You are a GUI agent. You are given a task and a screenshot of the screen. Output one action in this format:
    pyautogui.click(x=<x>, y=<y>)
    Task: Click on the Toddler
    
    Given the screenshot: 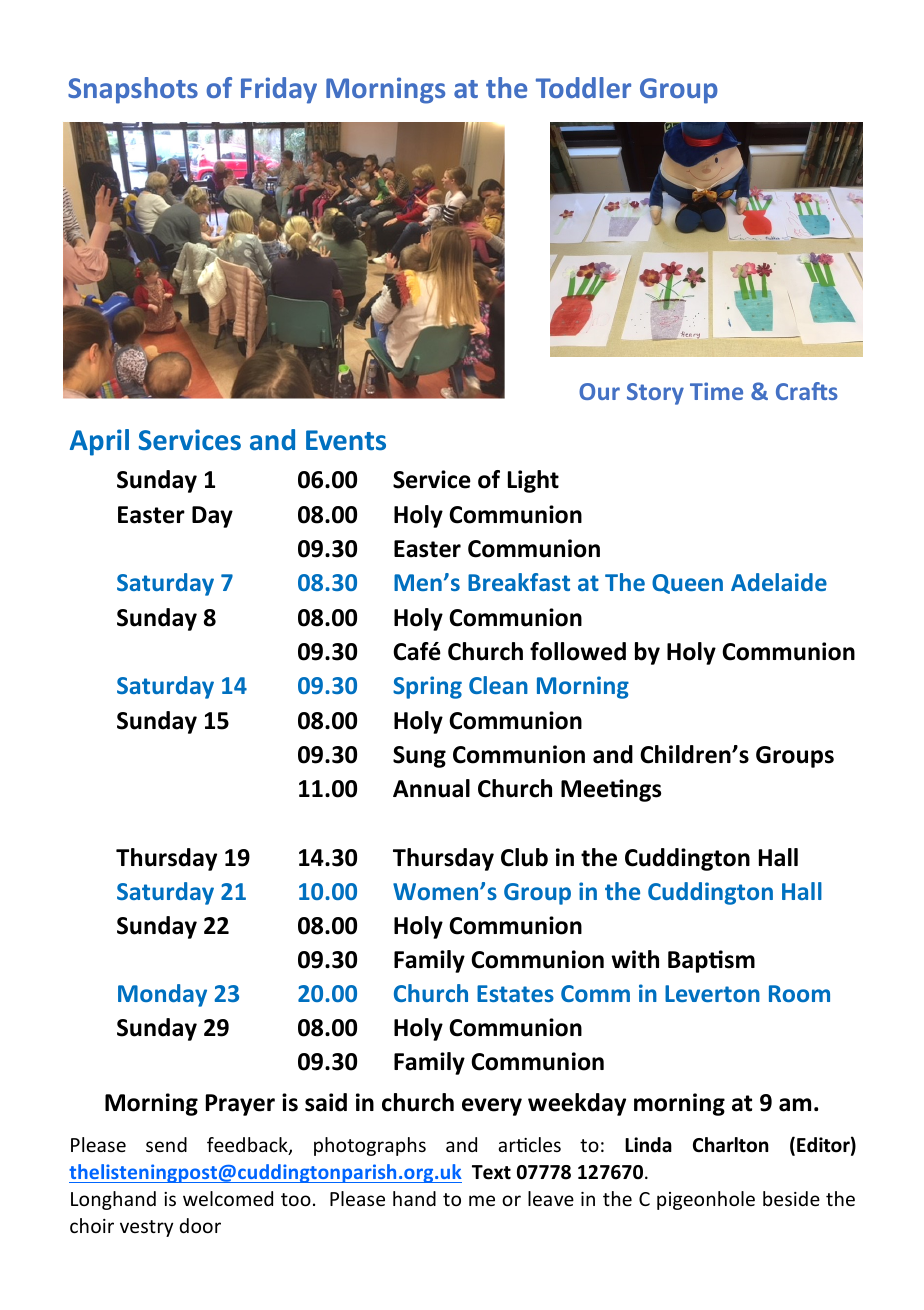 What is the action you would take?
    pyautogui.click(x=583, y=87)
